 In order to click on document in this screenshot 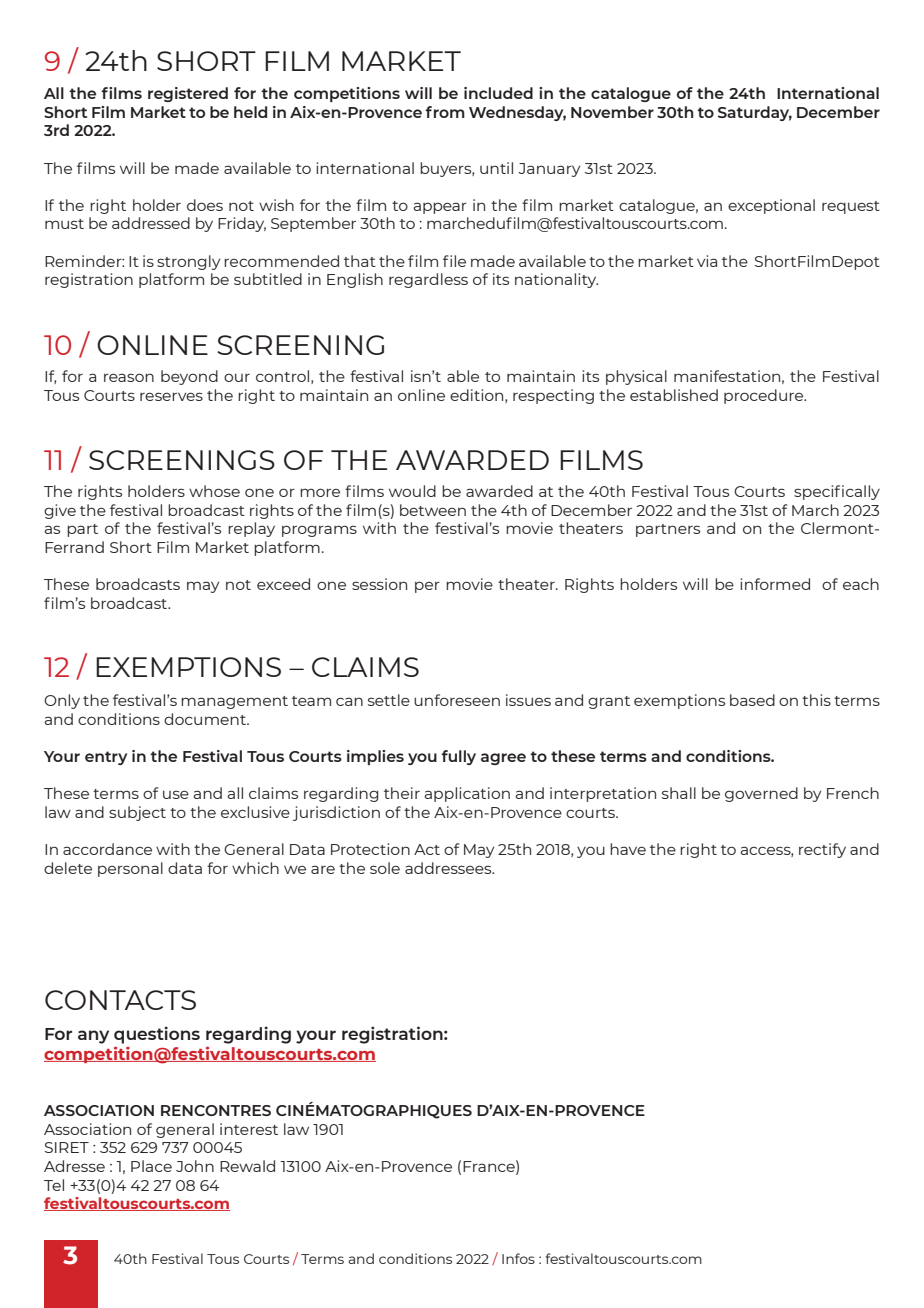, I will do `click(206, 719)`.
